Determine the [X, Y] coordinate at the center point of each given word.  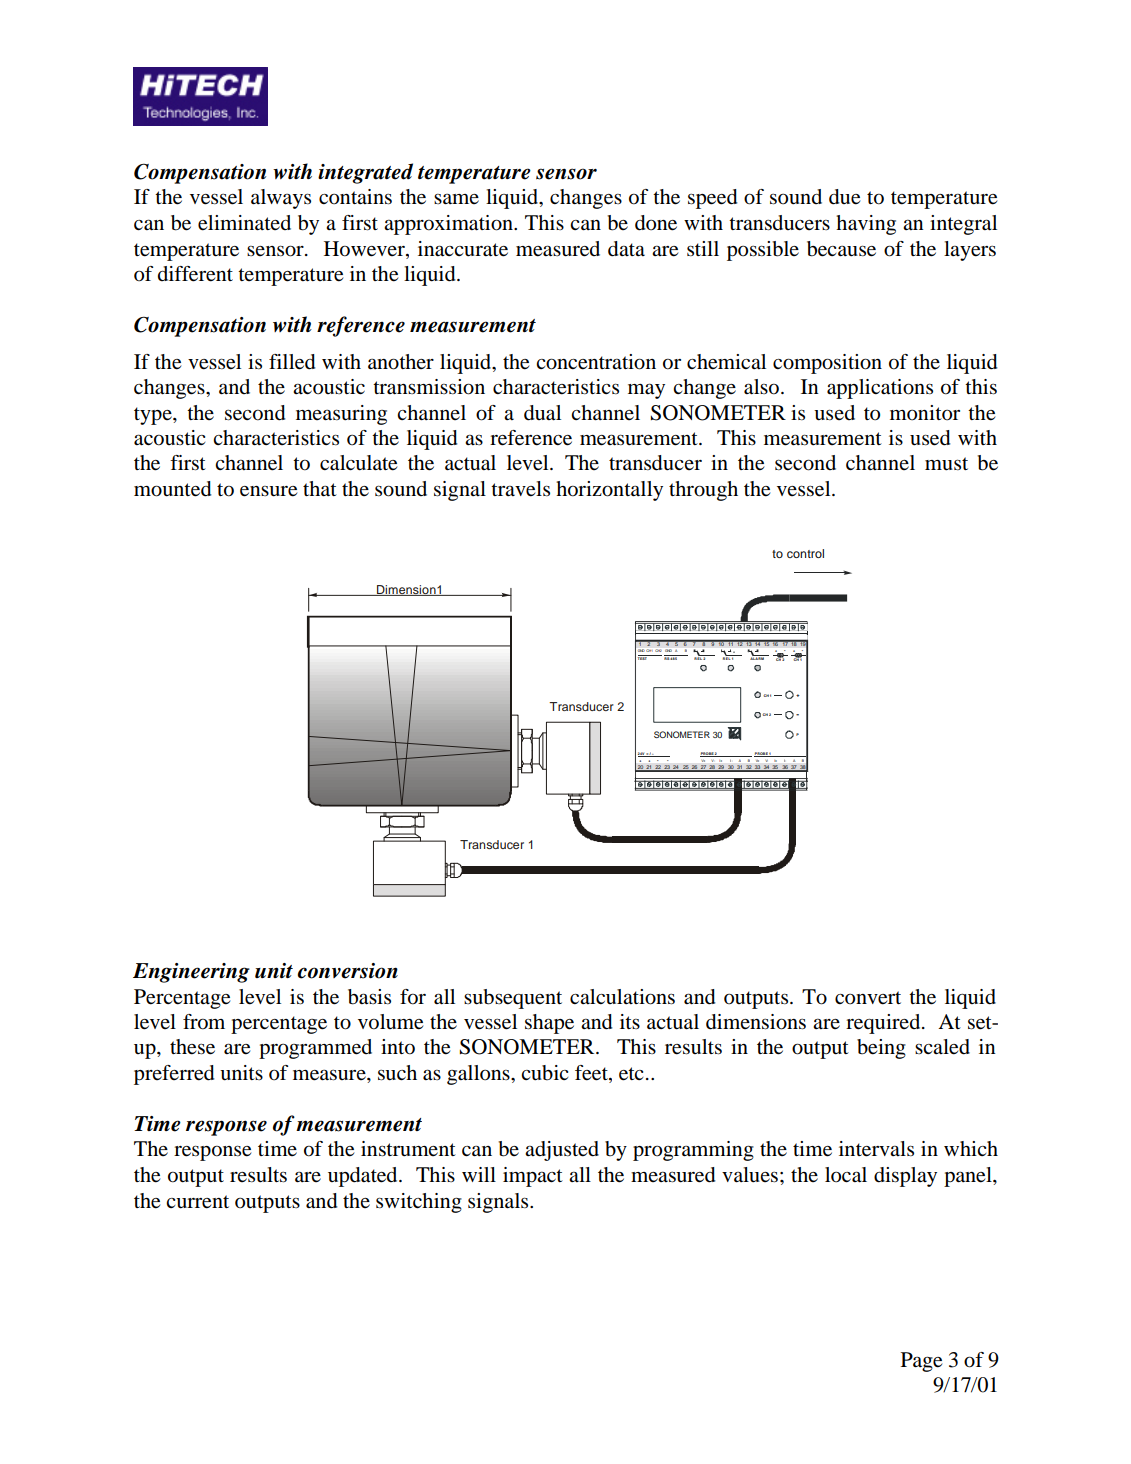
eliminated [244, 223]
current [197, 1202]
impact [533, 1177]
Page [921, 1362]
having [866, 225]
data [626, 249]
